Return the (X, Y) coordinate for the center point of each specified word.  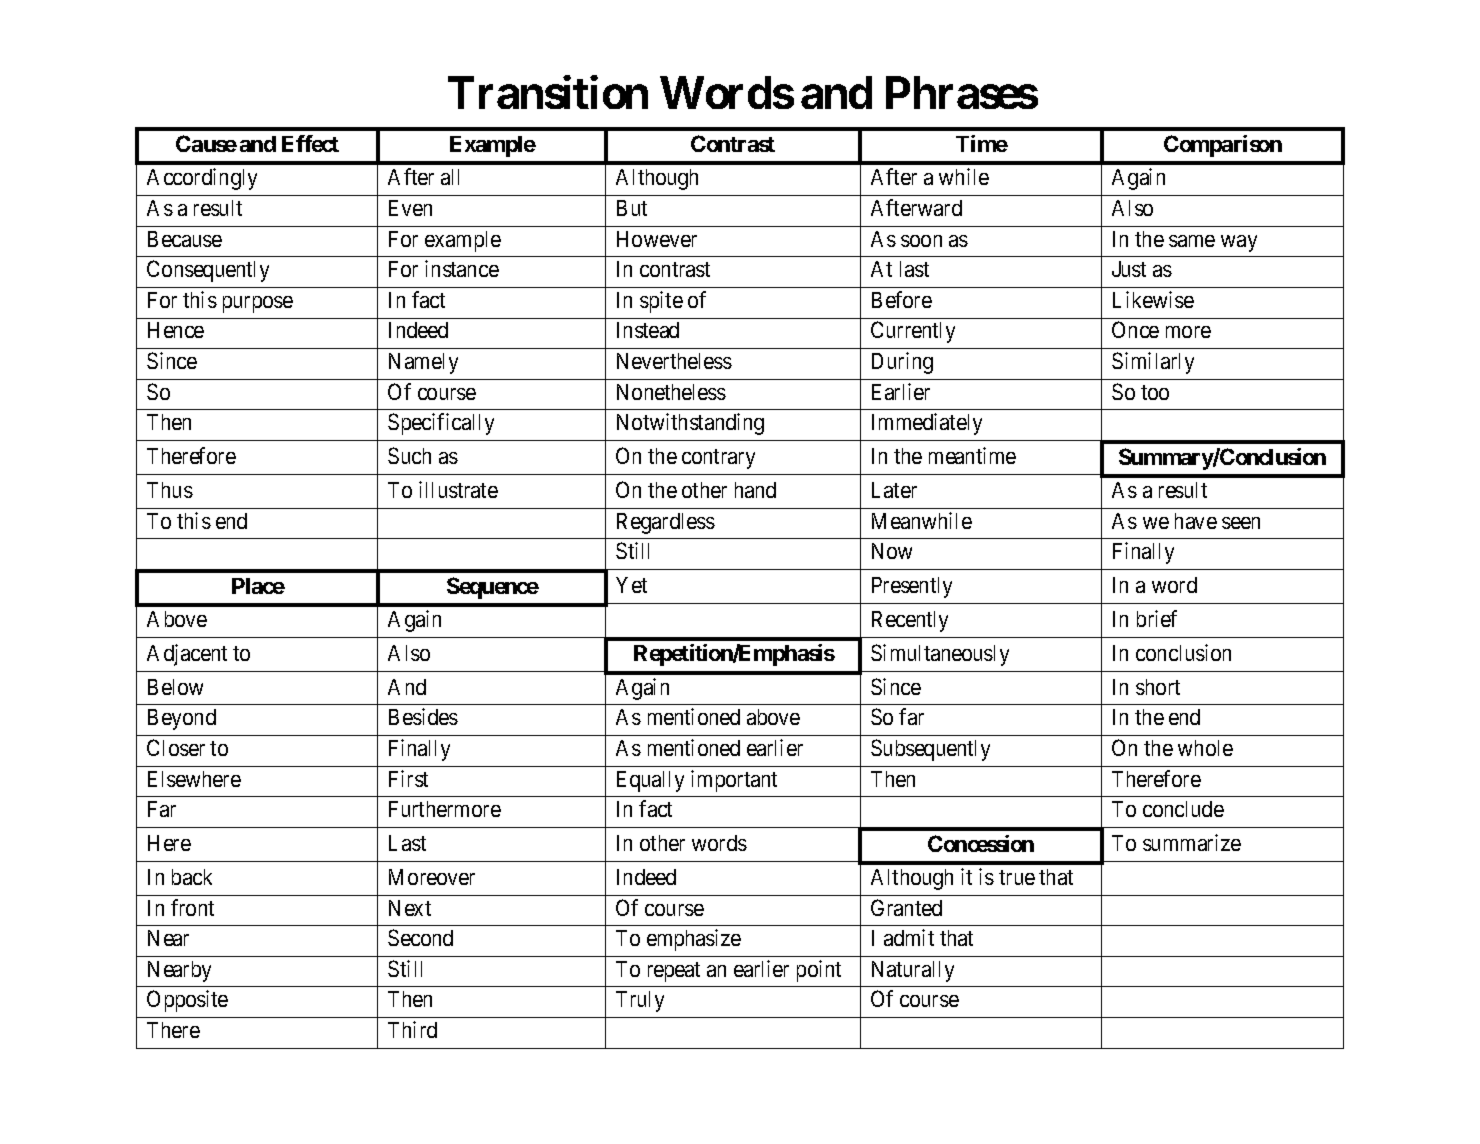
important (734, 781)
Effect (310, 143)
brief (1157, 618)
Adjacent (187, 655)
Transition (548, 92)
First (408, 778)
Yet (631, 585)
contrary (718, 459)
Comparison (1223, 146)
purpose (258, 304)
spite (661, 302)
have (1196, 521)
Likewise (1153, 299)
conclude (1183, 809)
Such (409, 455)
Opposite (187, 1001)
